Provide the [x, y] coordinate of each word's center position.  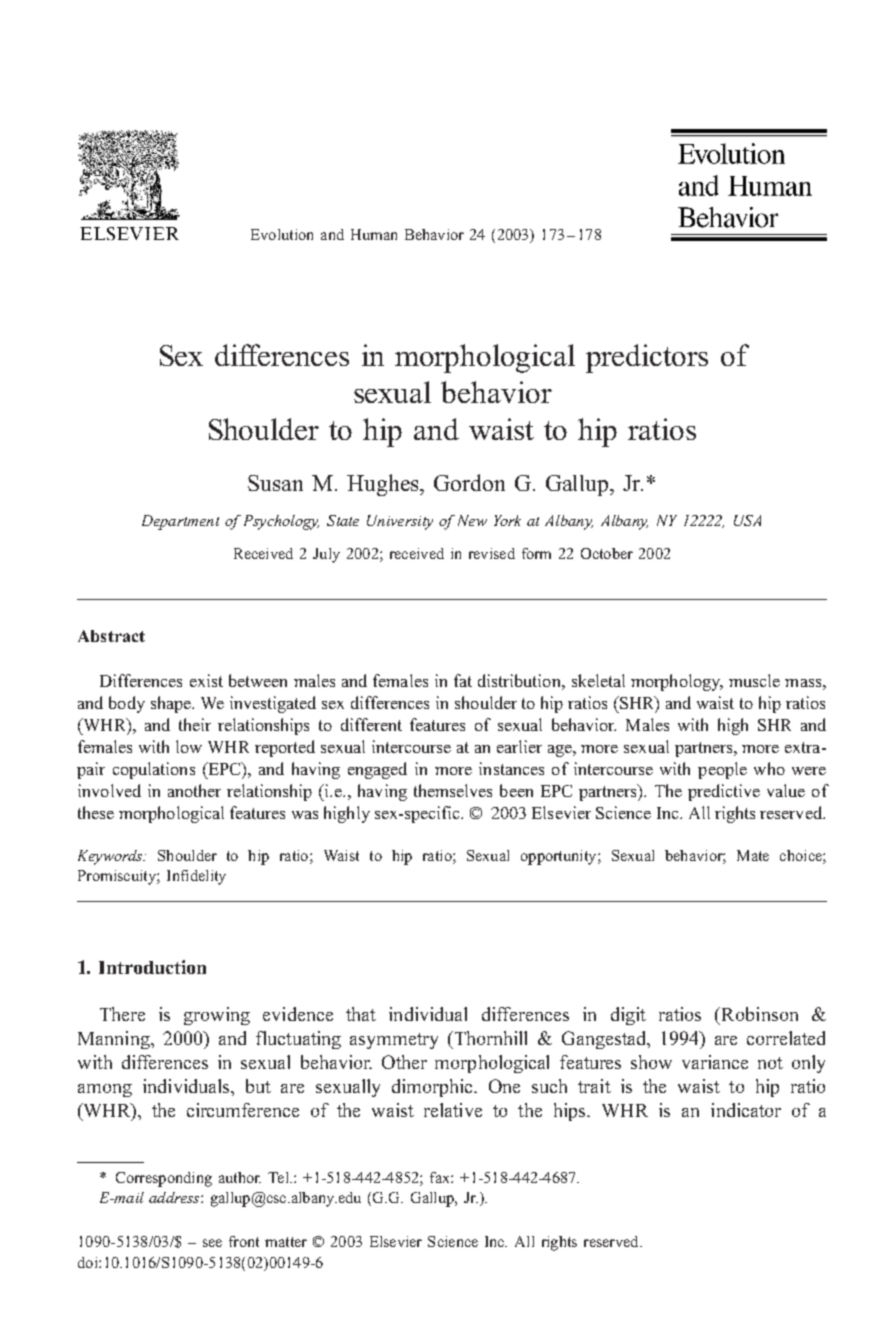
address [175, 1197]
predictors [647, 358]
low [189, 746]
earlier [519, 746]
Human [374, 234]
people [722, 770]
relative [453, 1110]
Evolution [282, 234]
